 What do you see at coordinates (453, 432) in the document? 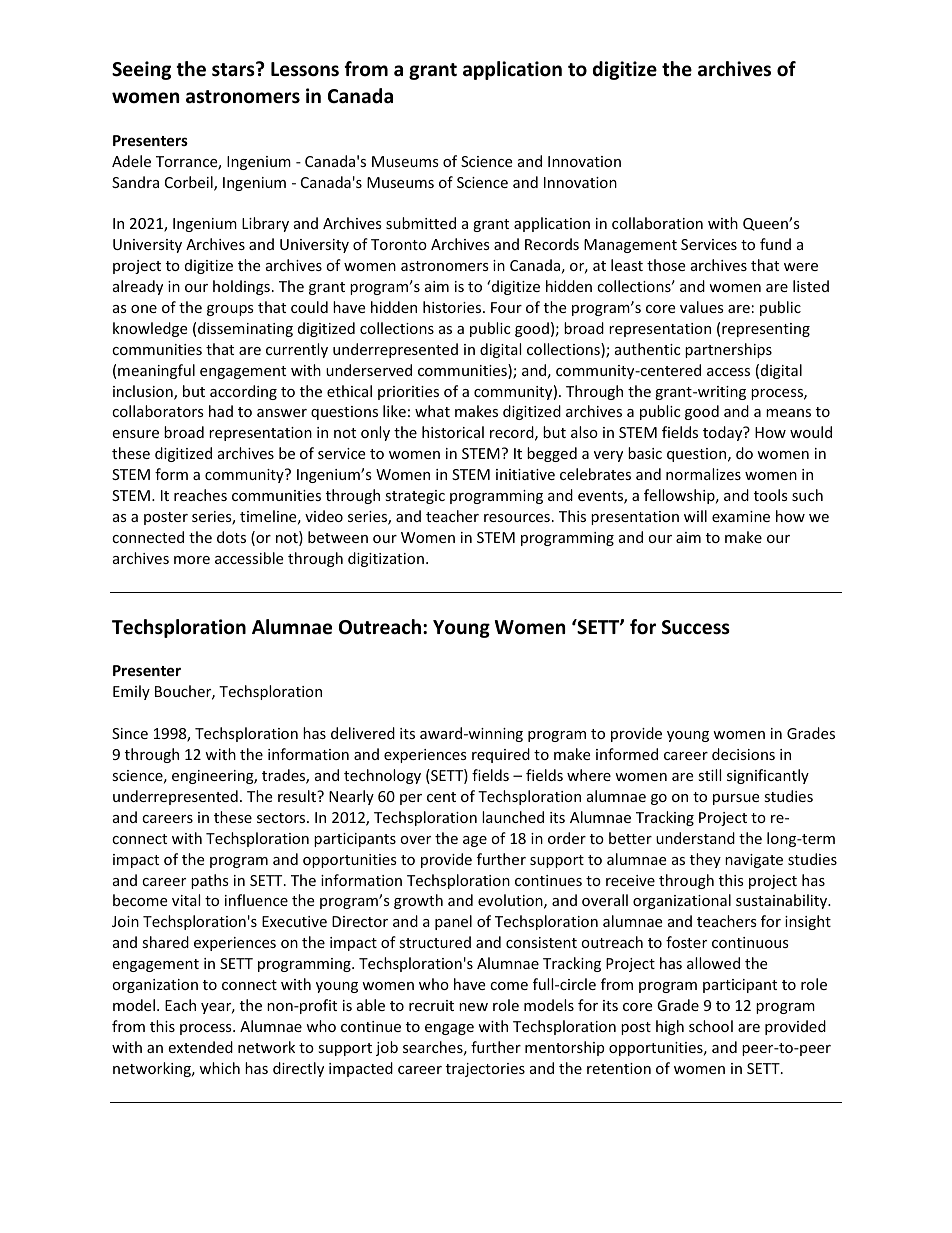
I see `historical` at bounding box center [453, 432].
